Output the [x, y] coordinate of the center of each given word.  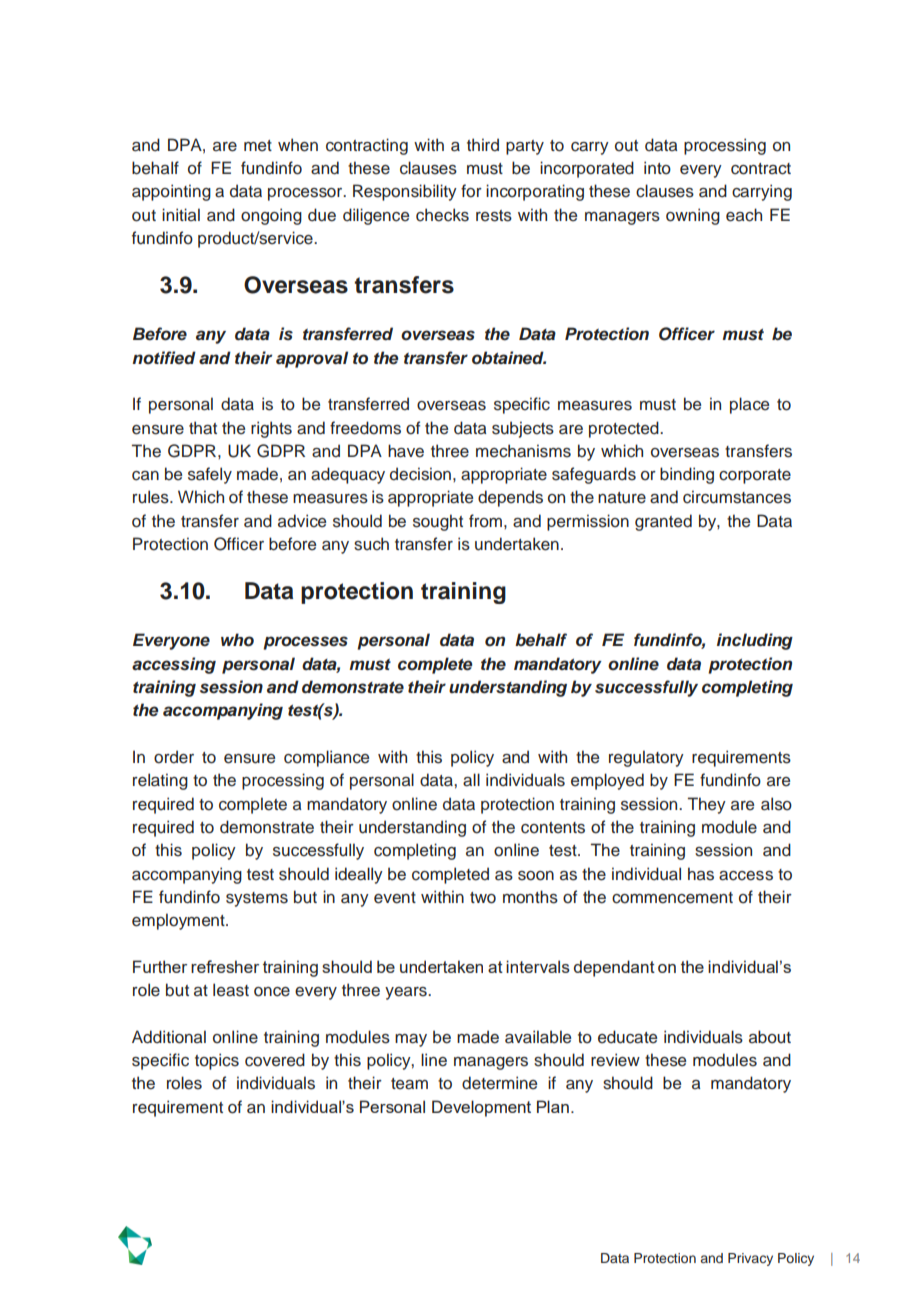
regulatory [646, 758]
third [483, 144]
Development [481, 1108]
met [258, 145]
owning [693, 216]
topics [217, 1061]
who [237, 640]
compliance [326, 758]
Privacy [750, 1259]
